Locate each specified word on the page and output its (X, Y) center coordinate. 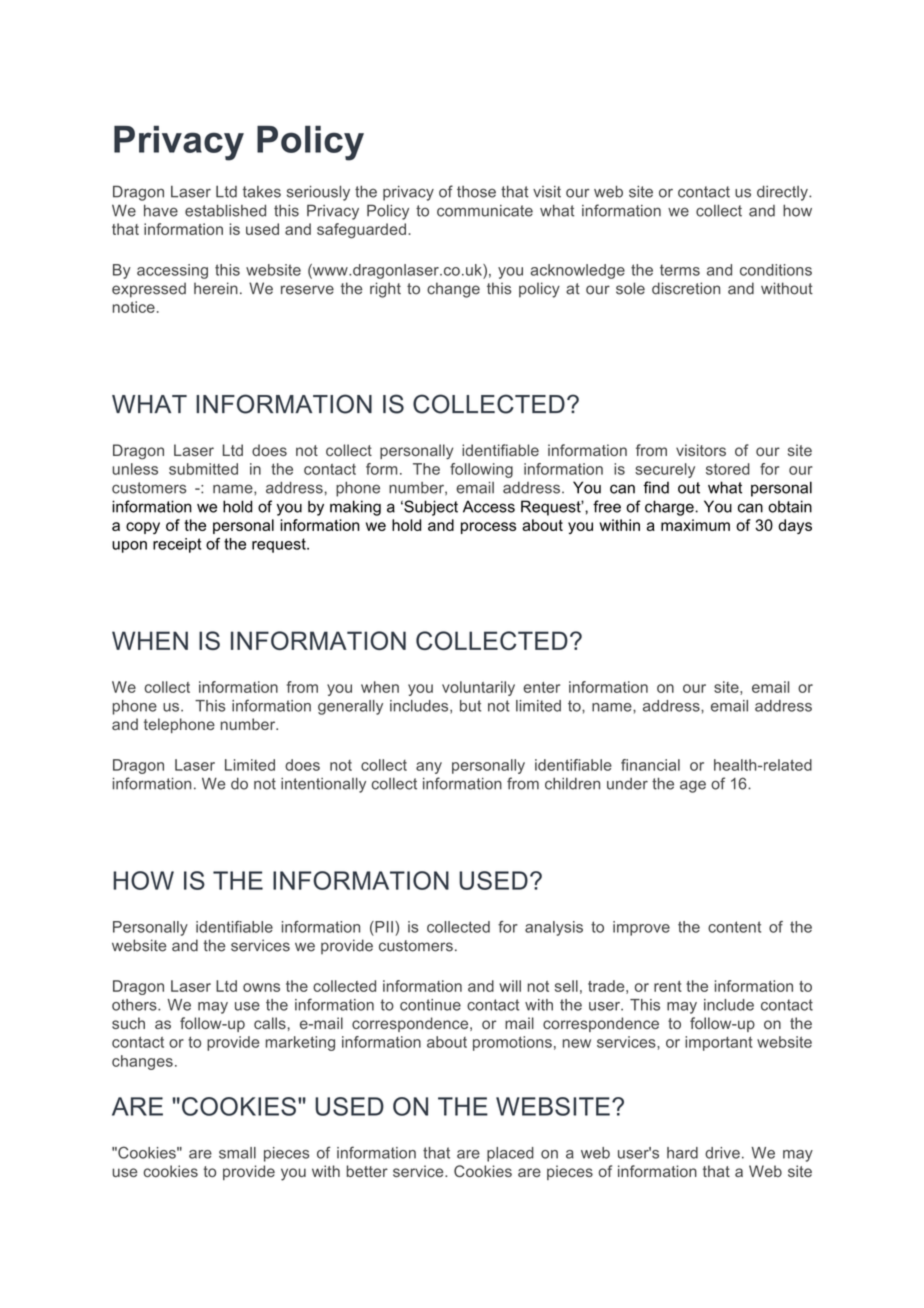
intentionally (323, 785)
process (488, 528)
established (225, 211)
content (734, 927)
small (237, 1153)
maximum (695, 525)
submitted (203, 469)
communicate (485, 211)
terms (680, 270)
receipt (177, 545)
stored (728, 469)
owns (261, 987)
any (429, 768)
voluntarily (478, 688)
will (510, 986)
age (693, 786)
